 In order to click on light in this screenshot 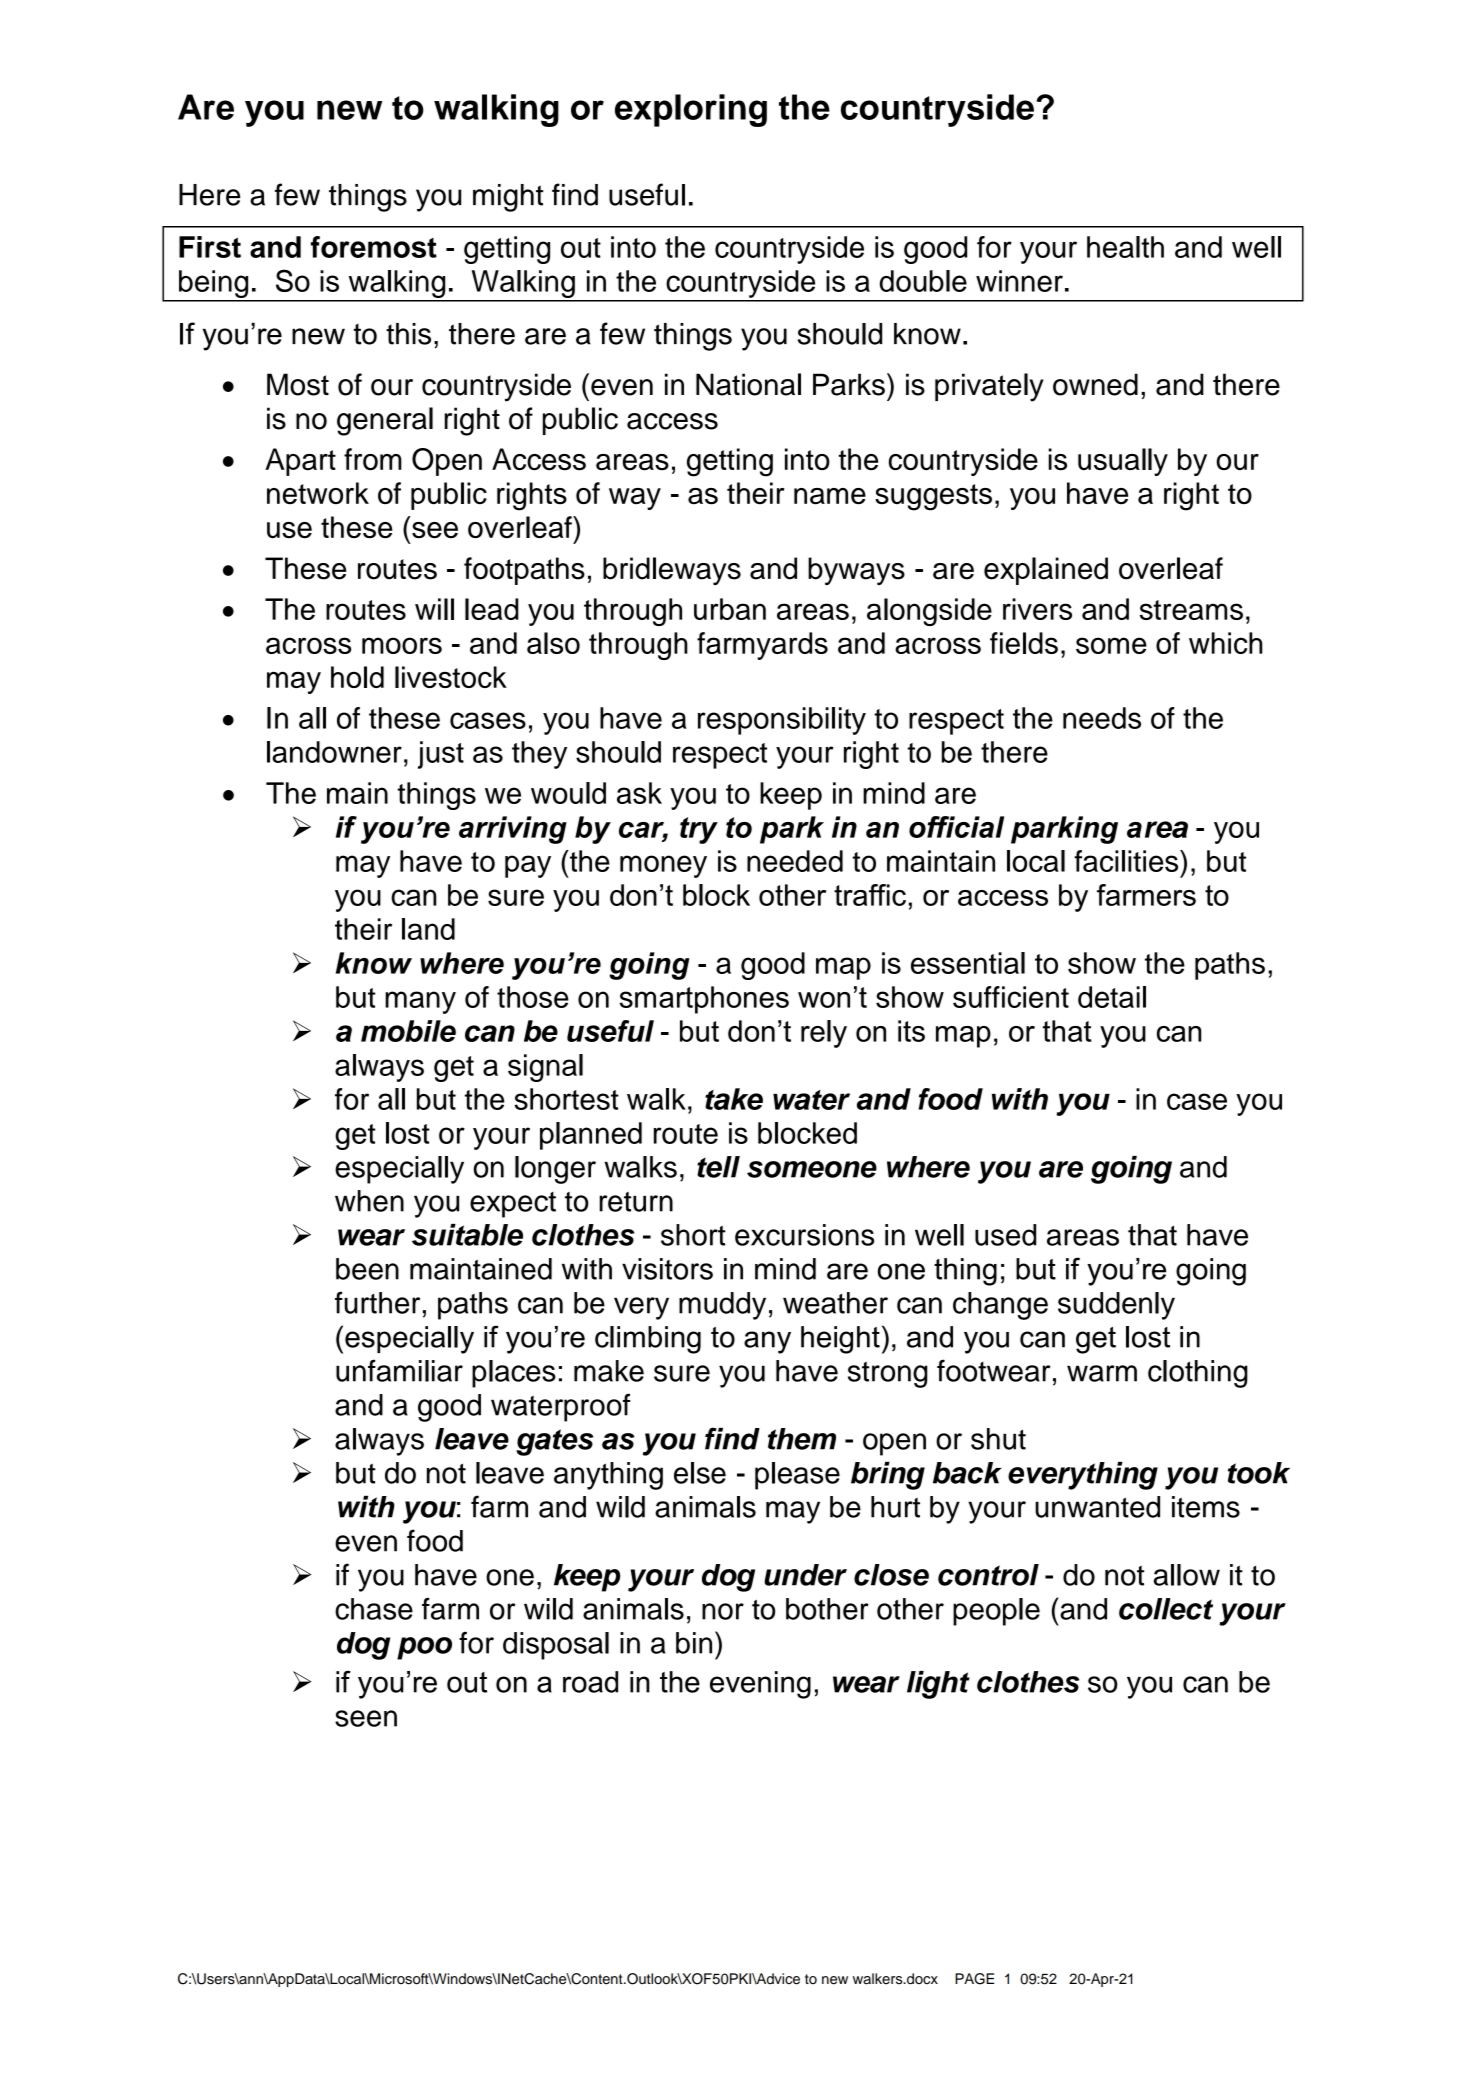, I will do `click(938, 1685)`.
